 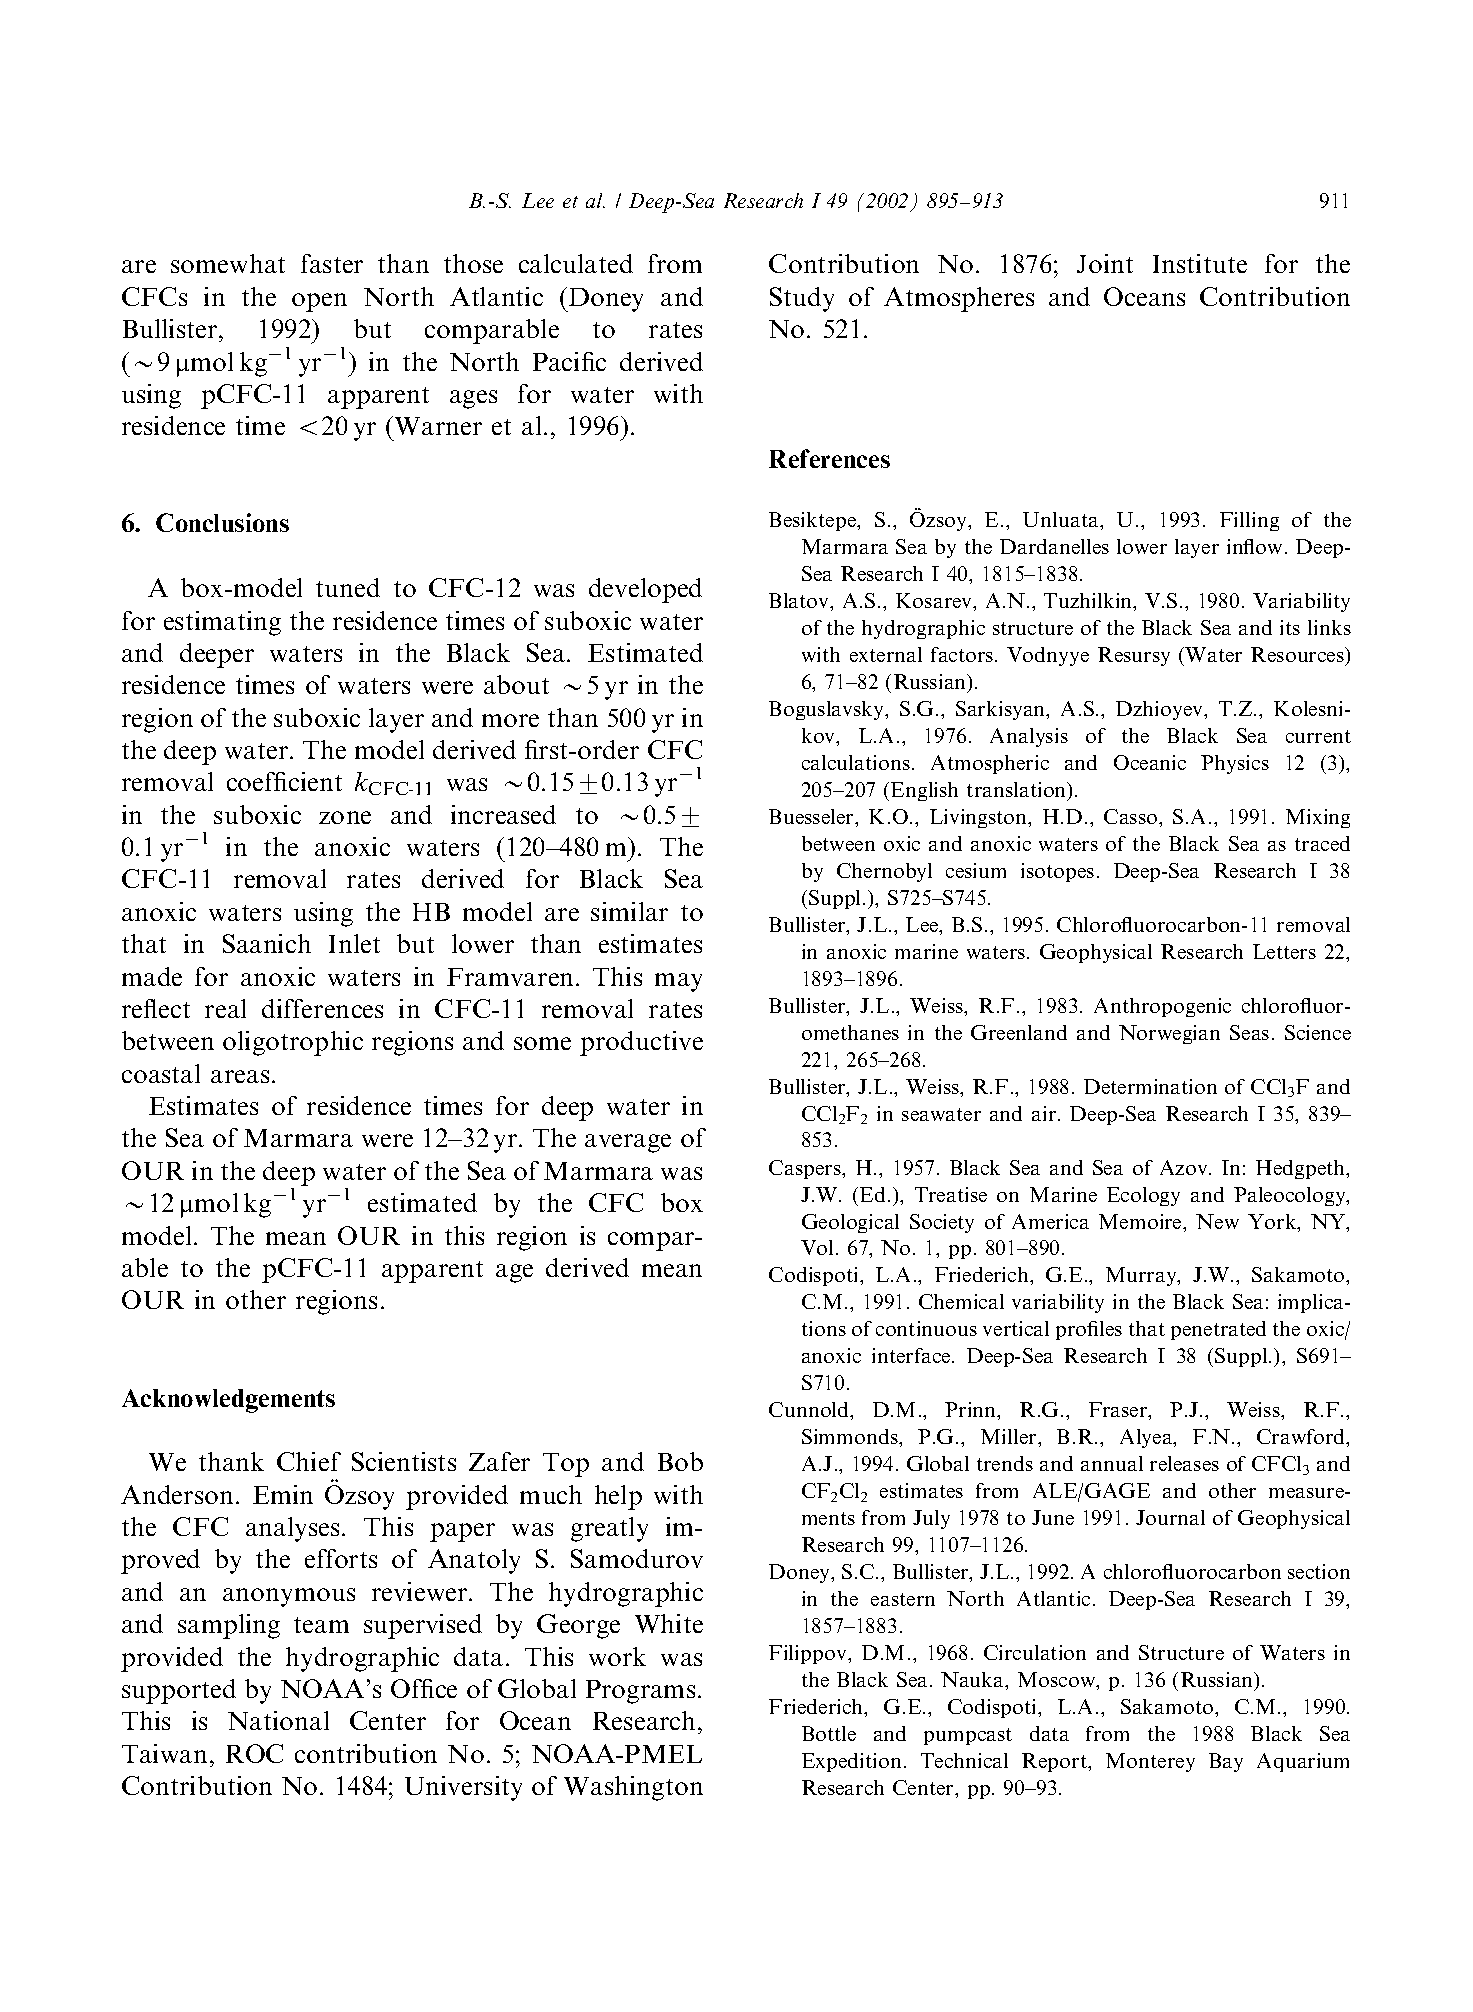 I want to click on Study, so click(x=802, y=299).
